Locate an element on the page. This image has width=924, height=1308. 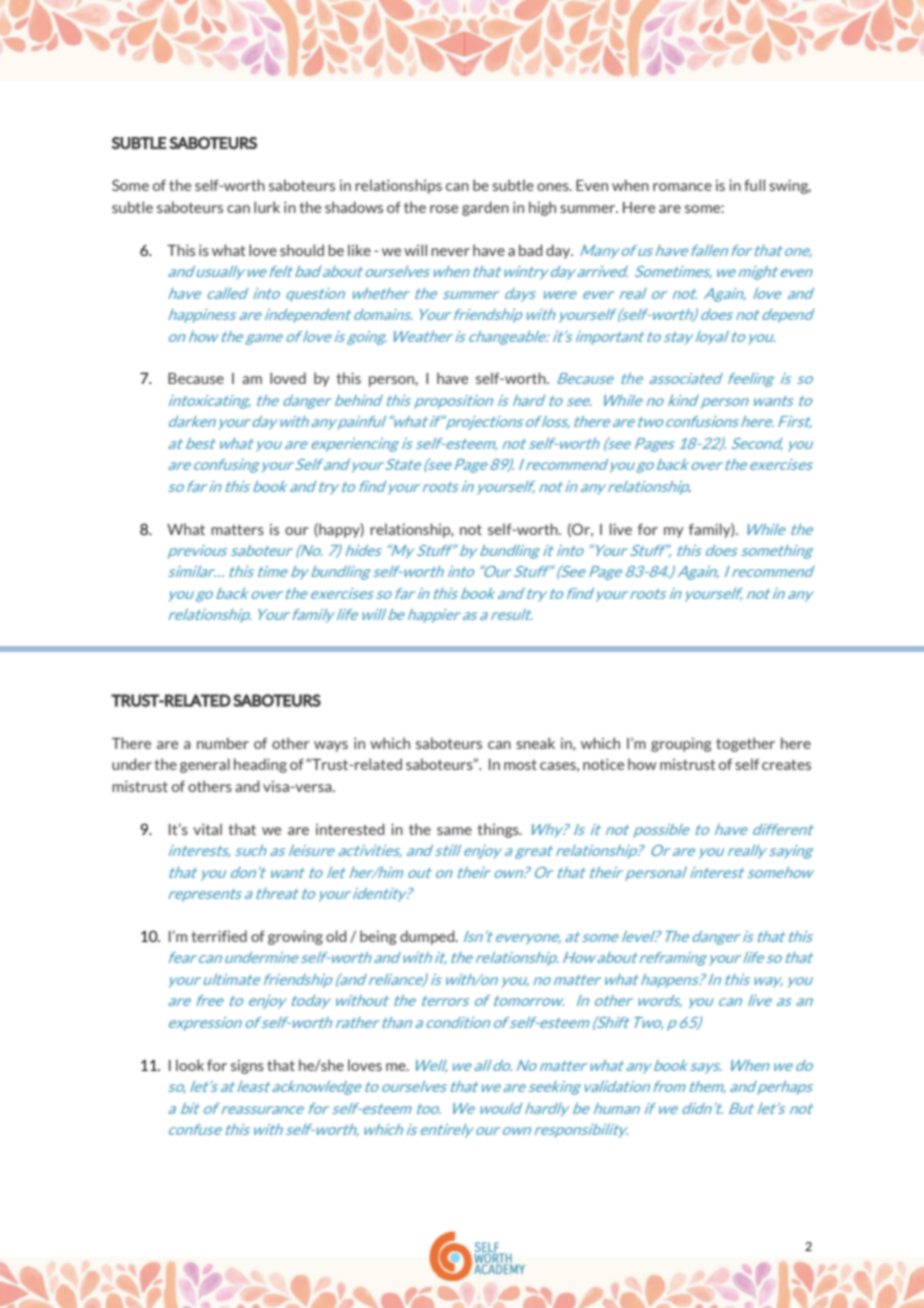
most is located at coordinates (520, 764).
